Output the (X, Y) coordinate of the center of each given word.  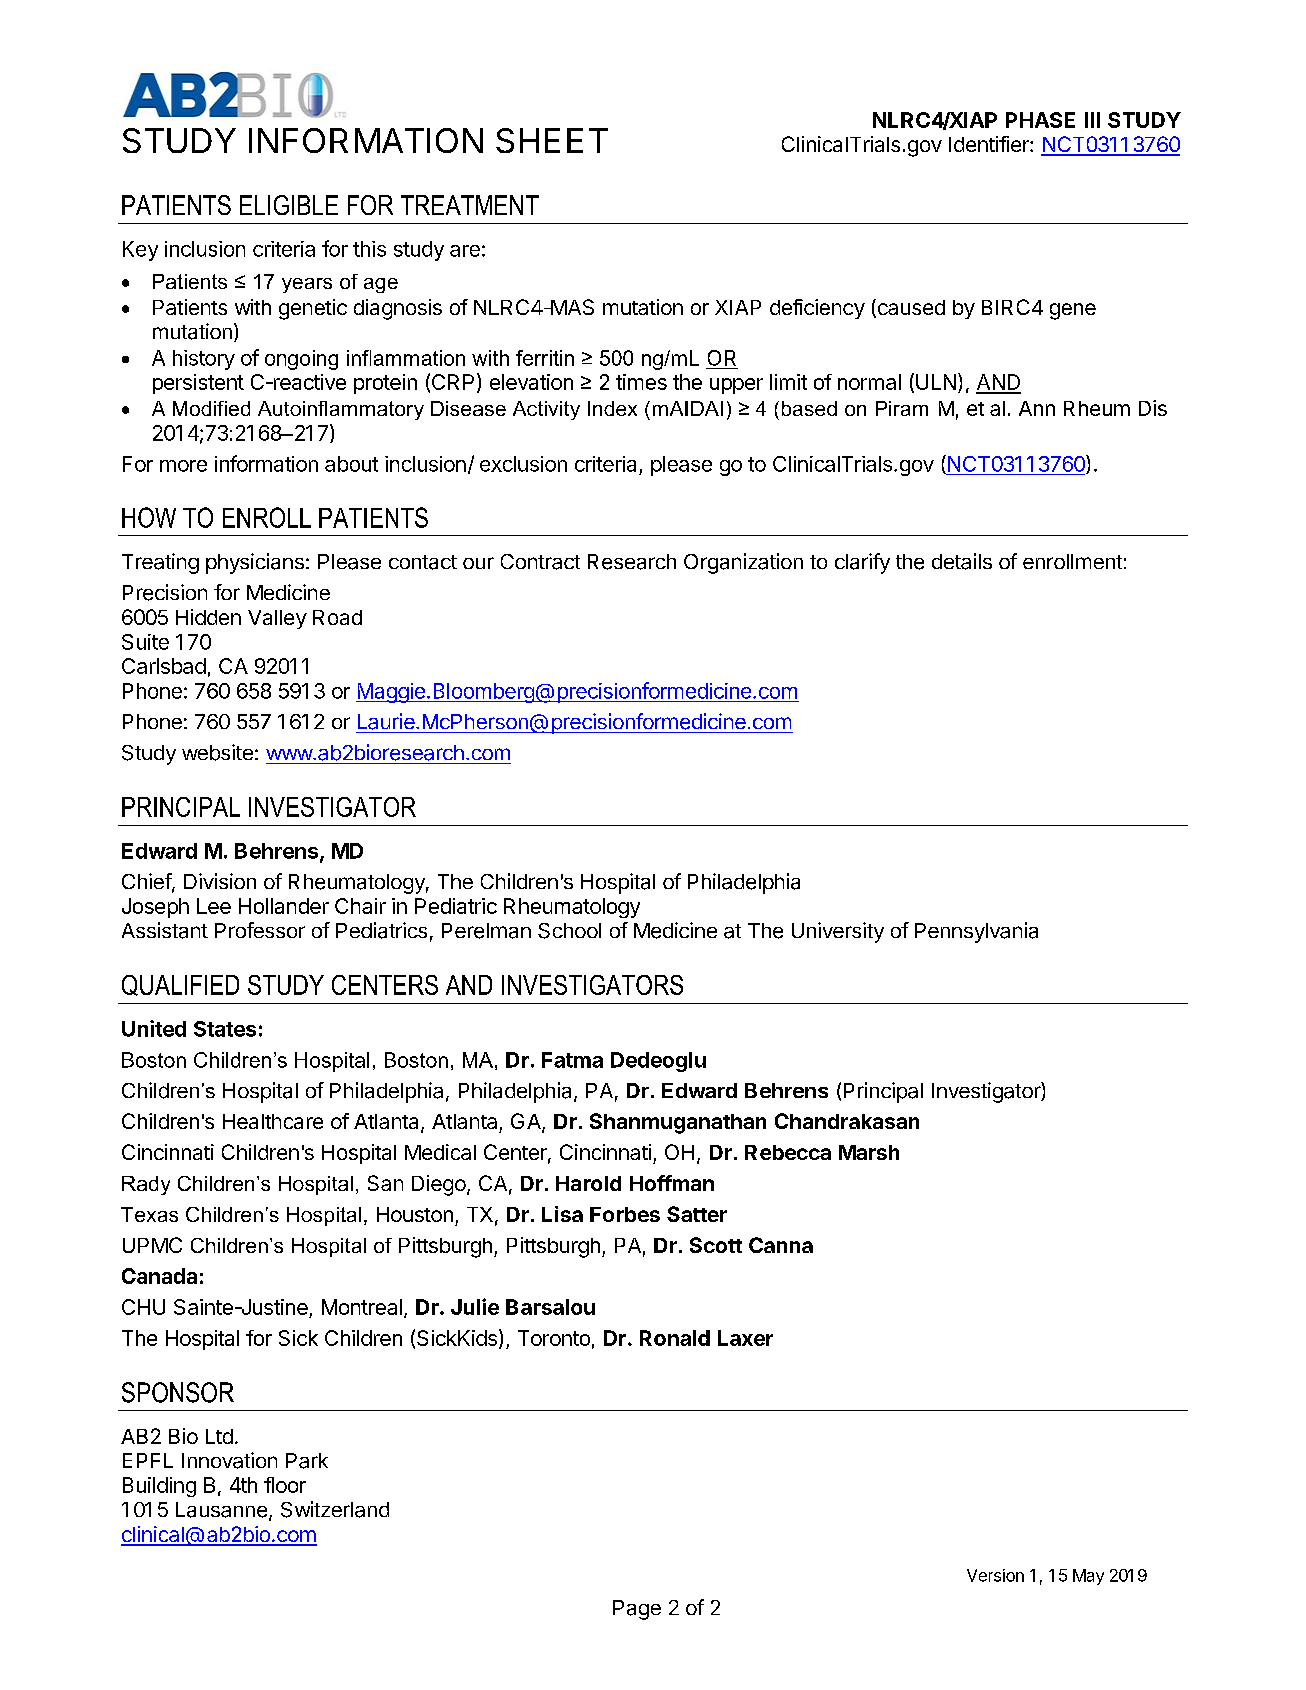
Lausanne (221, 1510)
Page (637, 1610)
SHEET (552, 140)
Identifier (990, 144)
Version (995, 1575)
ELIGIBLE (289, 205)
